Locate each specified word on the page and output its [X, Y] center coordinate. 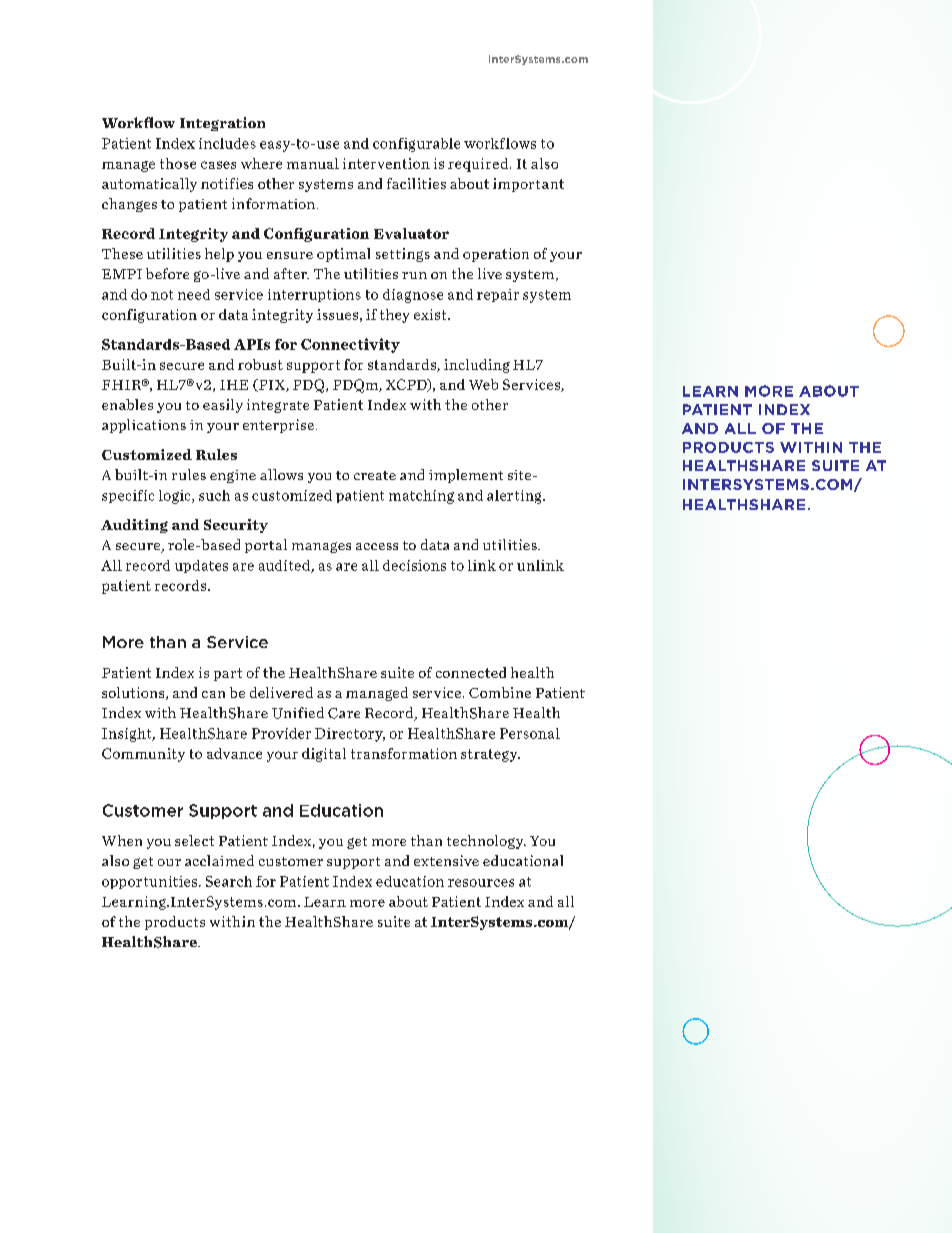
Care [344, 713]
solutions [134, 693]
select [194, 840]
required [479, 165]
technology [486, 842]
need [194, 294]
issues [337, 314]
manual [313, 163]
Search [229, 881]
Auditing [134, 526]
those [178, 163]
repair [498, 295]
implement [466, 476]
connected [471, 672]
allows [281, 474]
